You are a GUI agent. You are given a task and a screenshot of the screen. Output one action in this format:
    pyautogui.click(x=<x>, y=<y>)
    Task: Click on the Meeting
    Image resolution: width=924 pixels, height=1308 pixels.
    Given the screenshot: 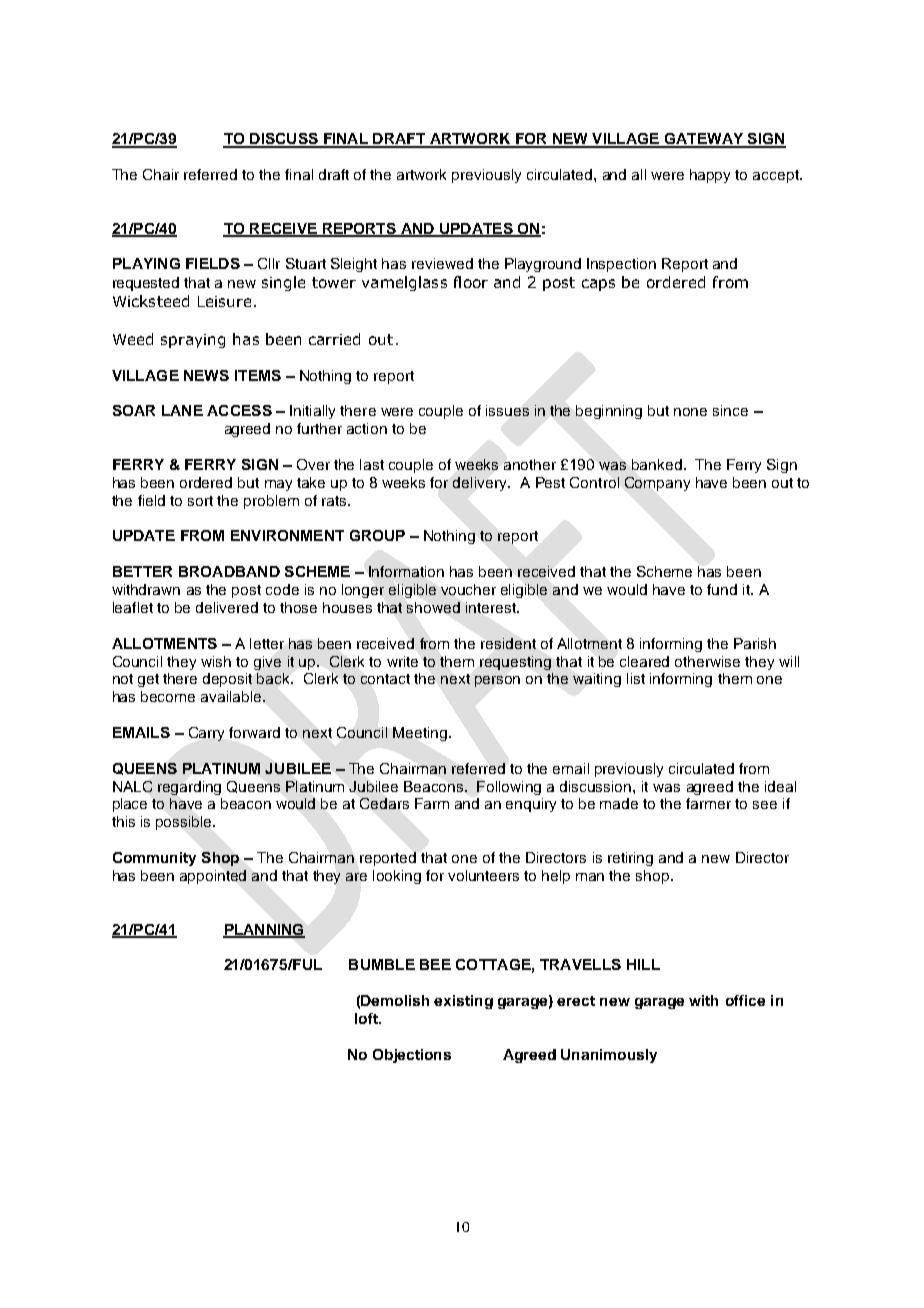 What is the action you would take?
    pyautogui.click(x=420, y=734)
